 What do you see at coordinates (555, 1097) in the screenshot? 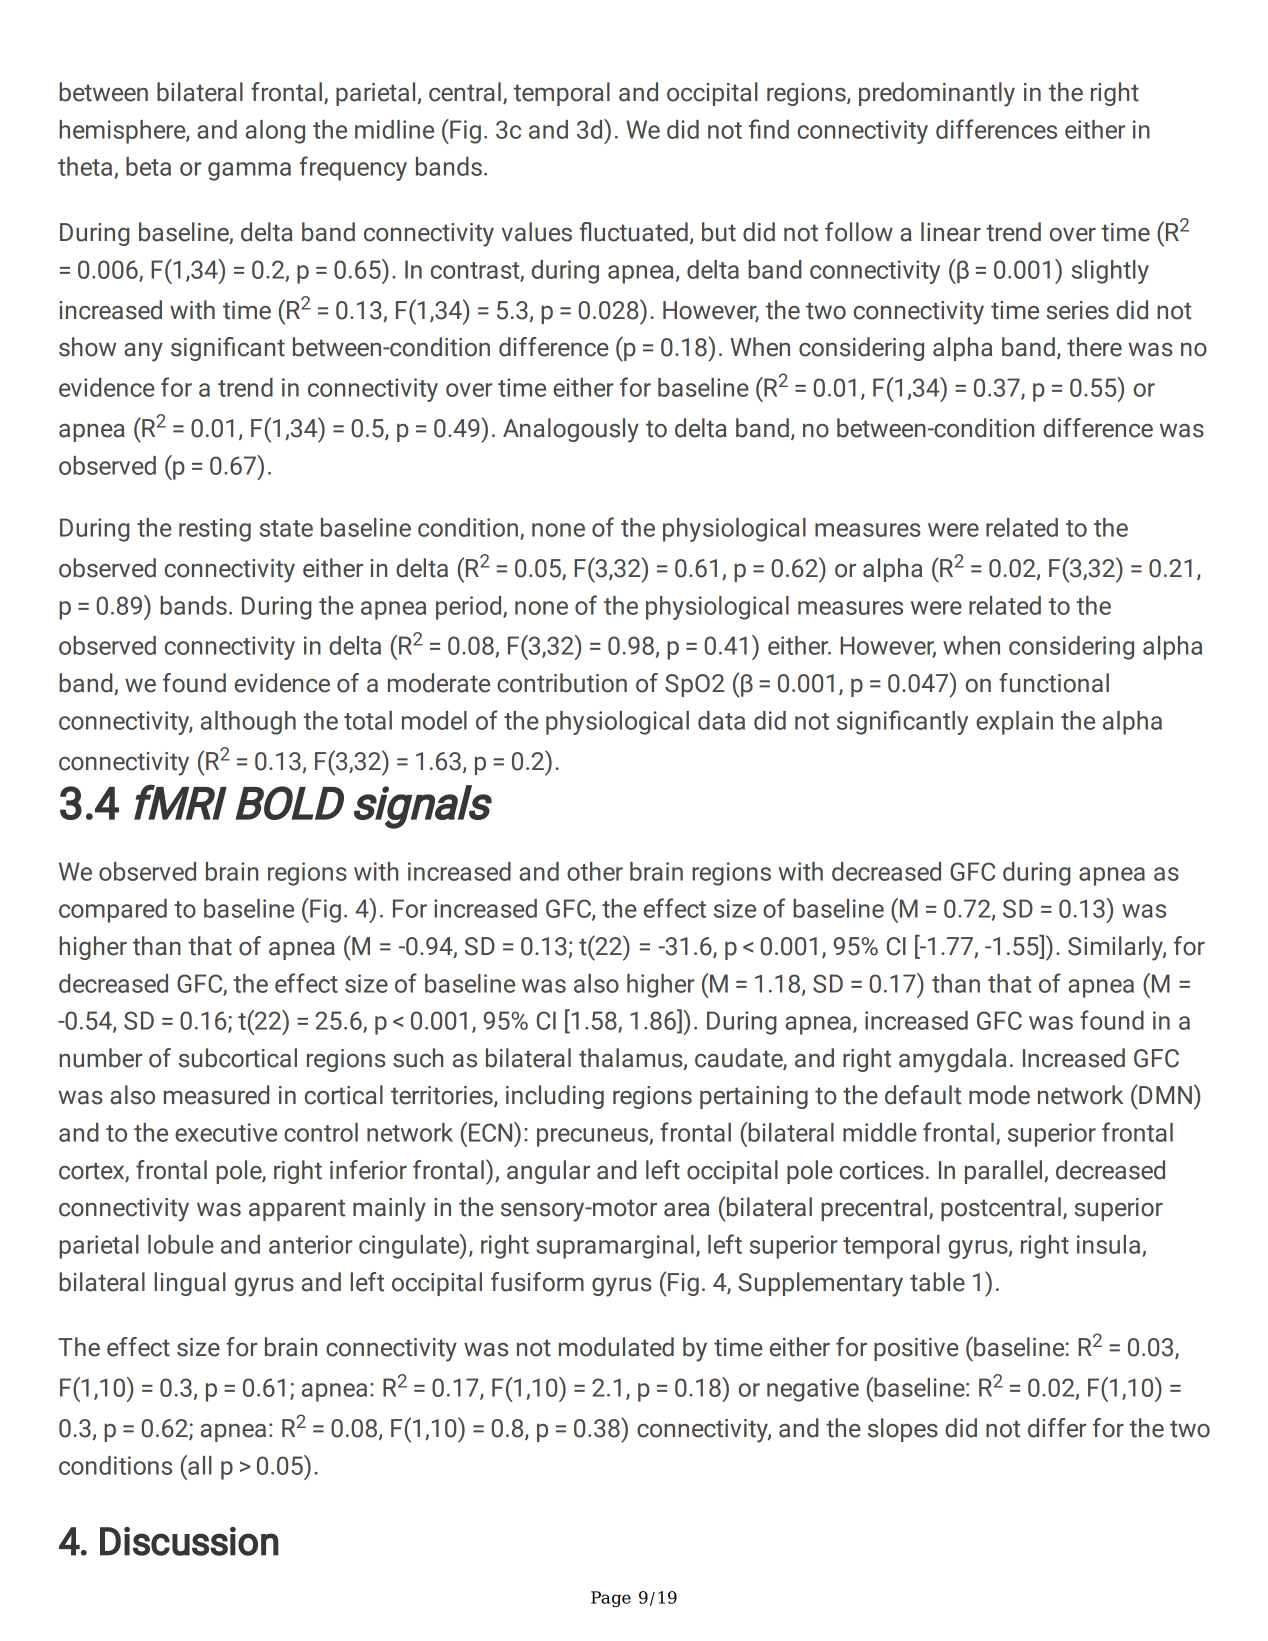
I see `including` at bounding box center [555, 1097].
